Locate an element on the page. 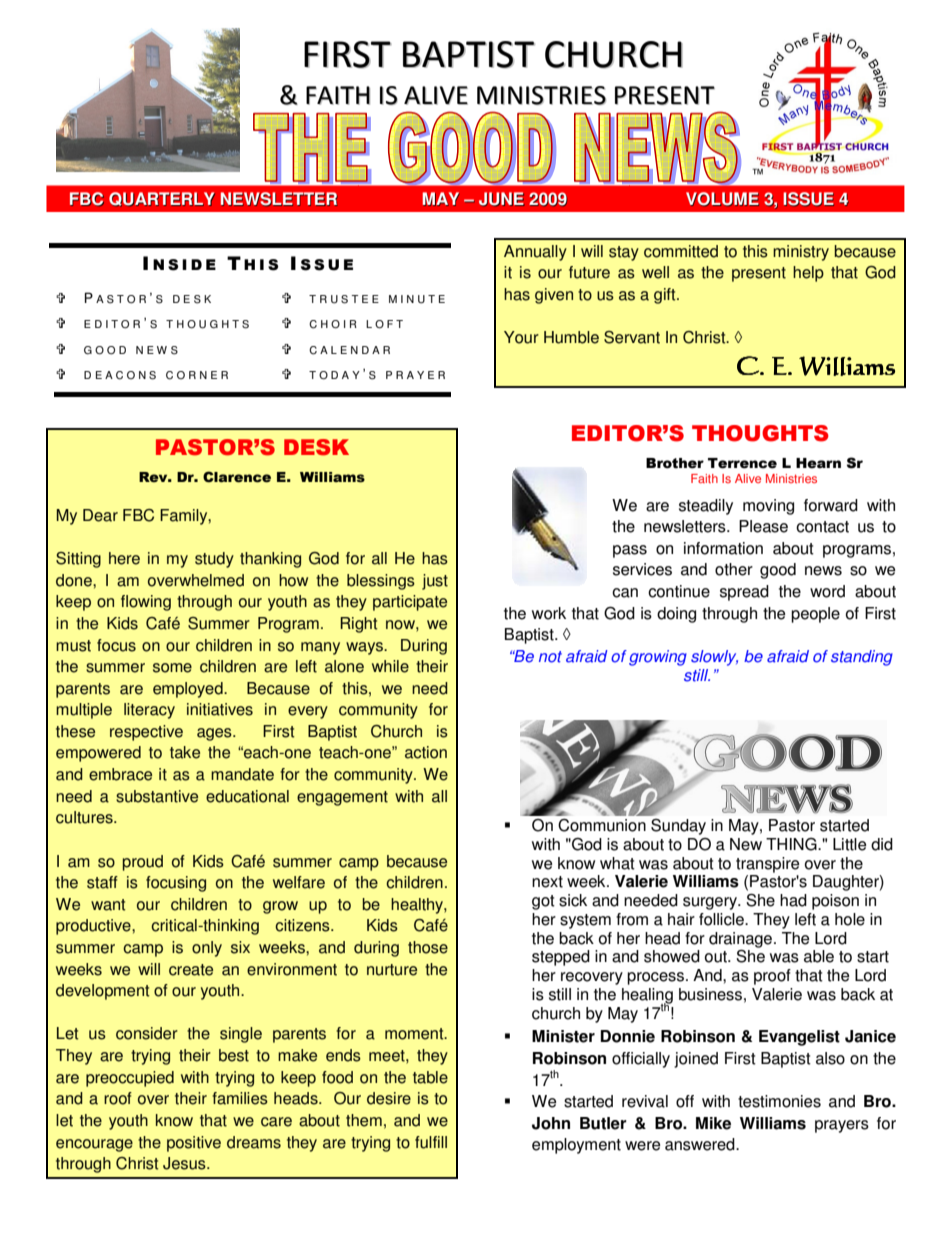  literacy is located at coordinates (149, 711).
